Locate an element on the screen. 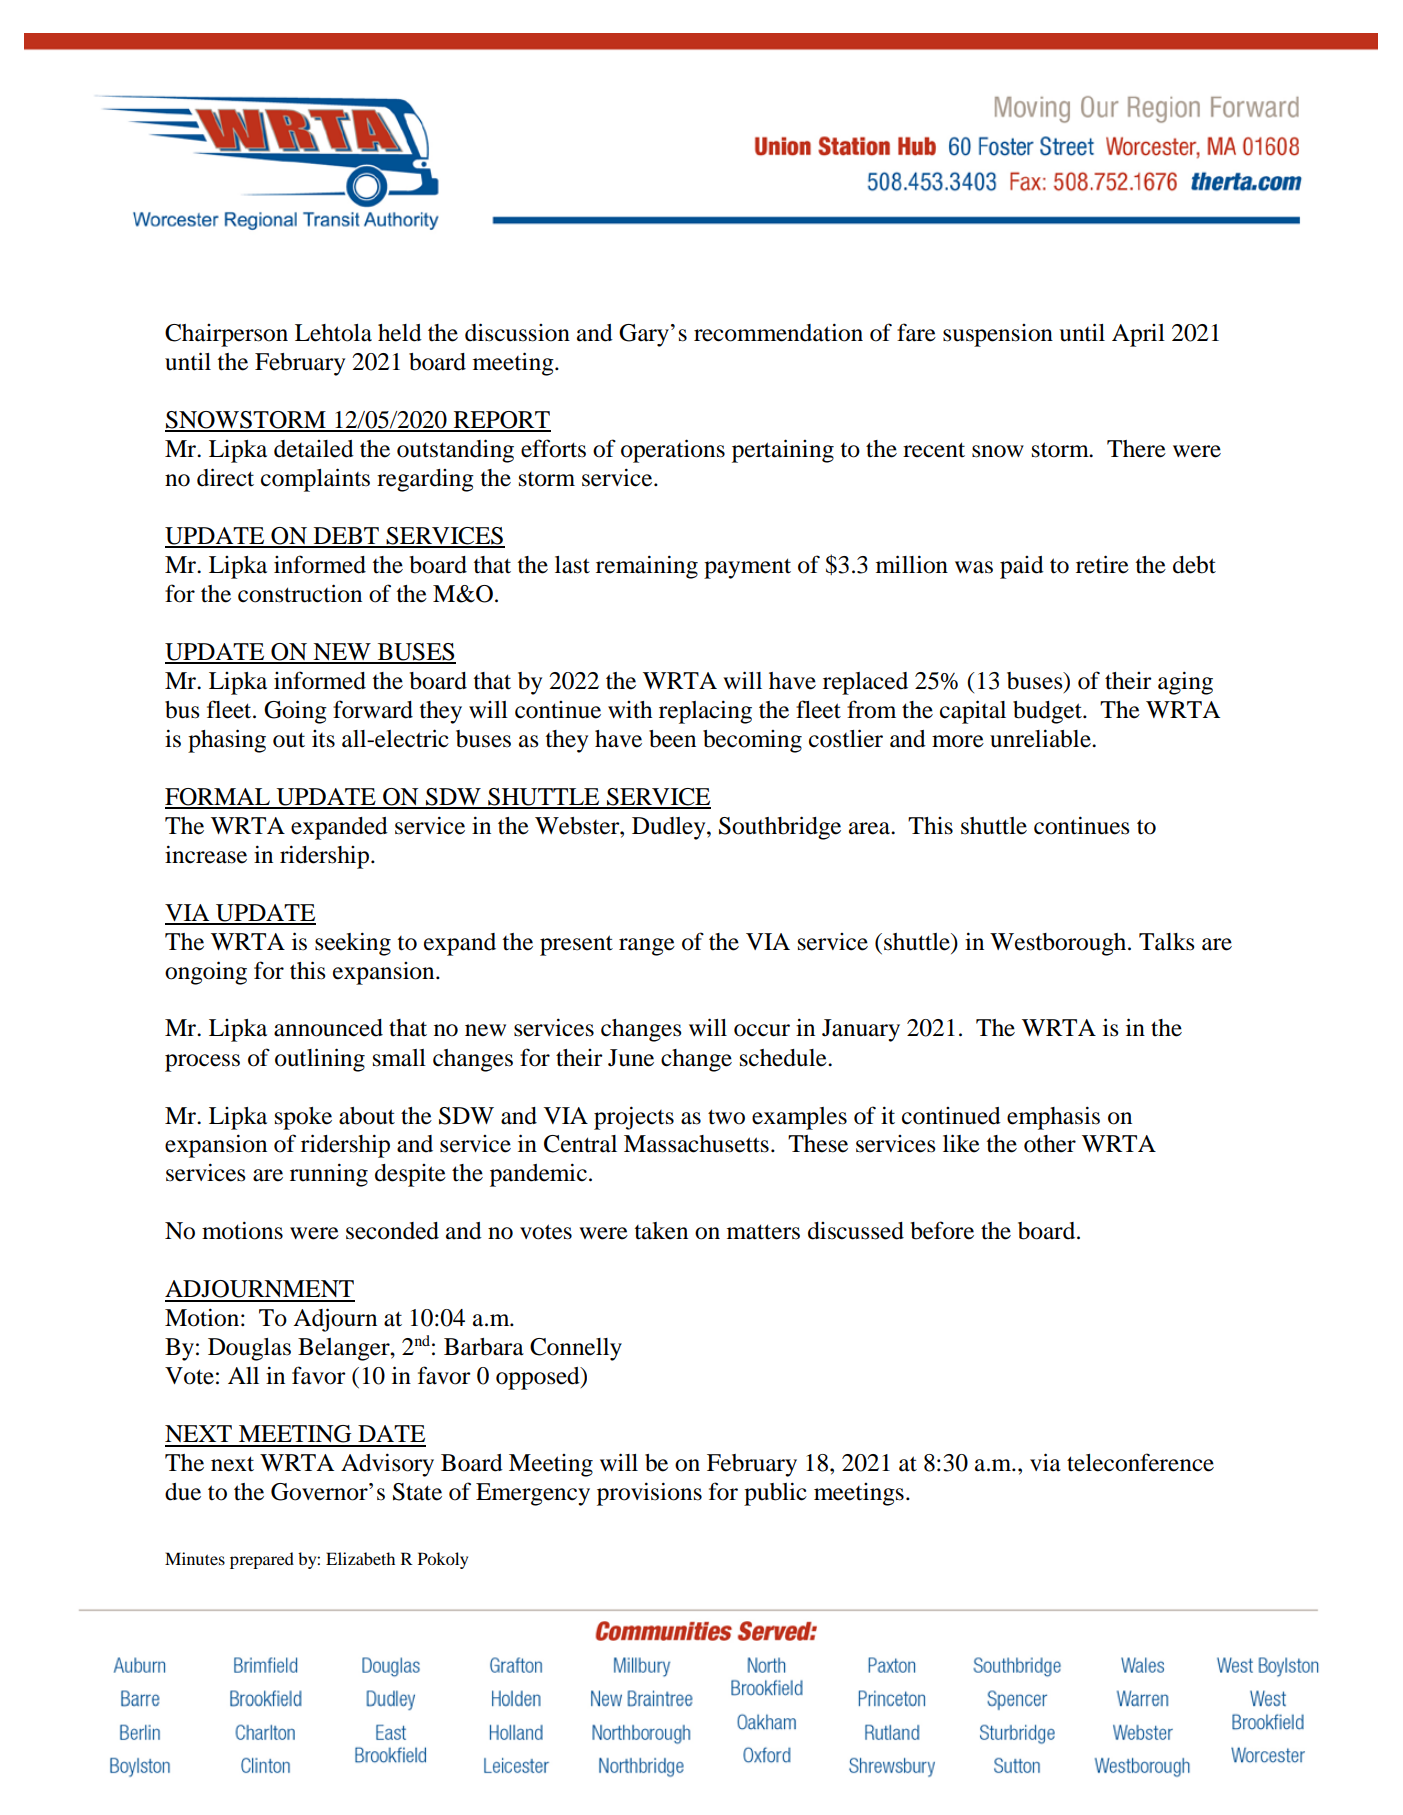 The image size is (1403, 1815). seeking is located at coordinates (353, 944).
